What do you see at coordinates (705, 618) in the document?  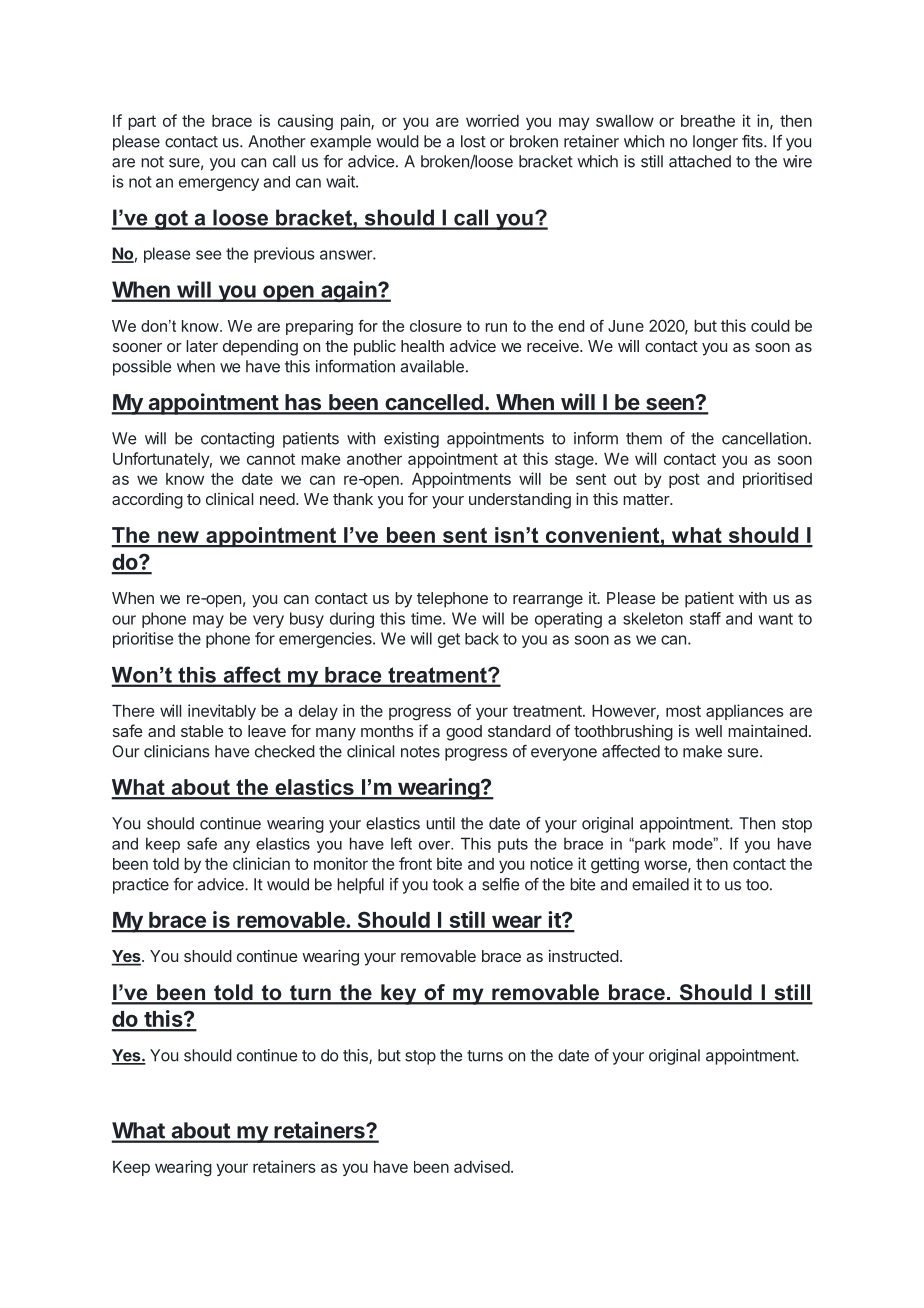 I see `staff` at bounding box center [705, 618].
